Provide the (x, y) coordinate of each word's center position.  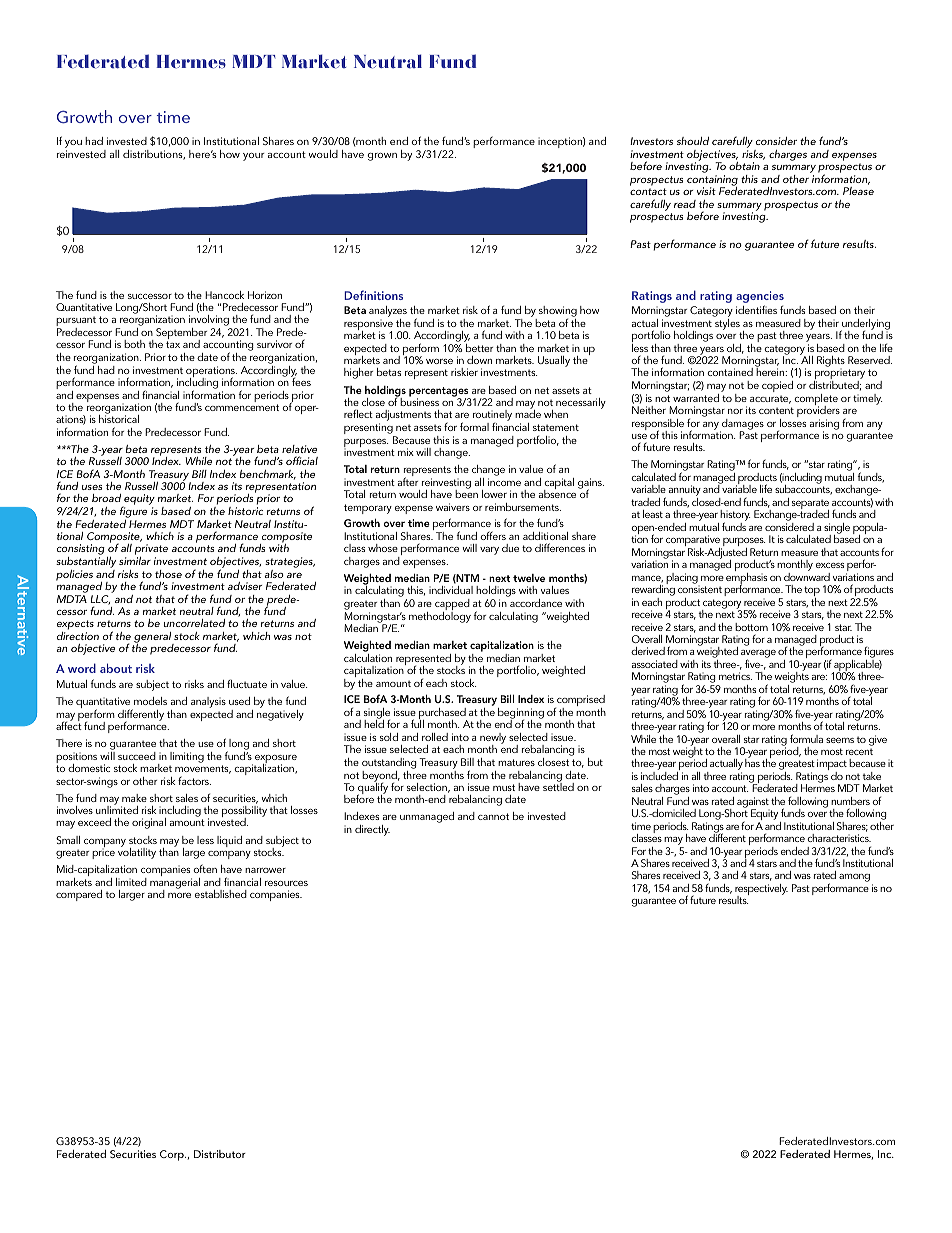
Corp (173, 1155)
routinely (492, 417)
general (153, 638)
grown (382, 157)
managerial (175, 884)
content (776, 410)
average (758, 655)
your (254, 157)
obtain (744, 166)
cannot (493, 816)
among (854, 878)
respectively (761, 891)
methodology (440, 617)
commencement (242, 407)
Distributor (220, 1154)
